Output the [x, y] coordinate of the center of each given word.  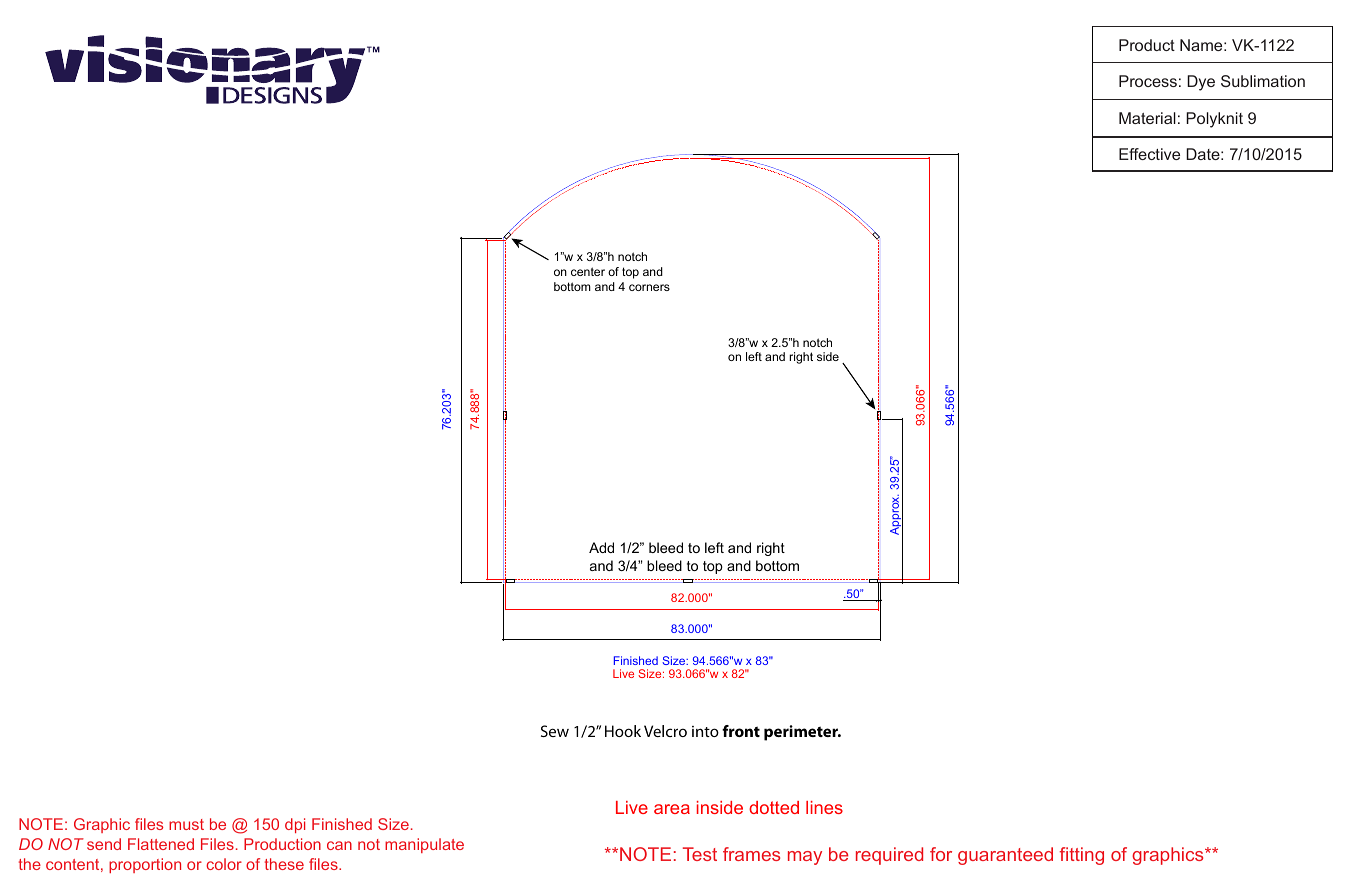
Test [700, 854]
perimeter [802, 733]
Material [1147, 118]
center [588, 271]
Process [1148, 81]
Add [601, 547]
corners [649, 287]
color [224, 864]
